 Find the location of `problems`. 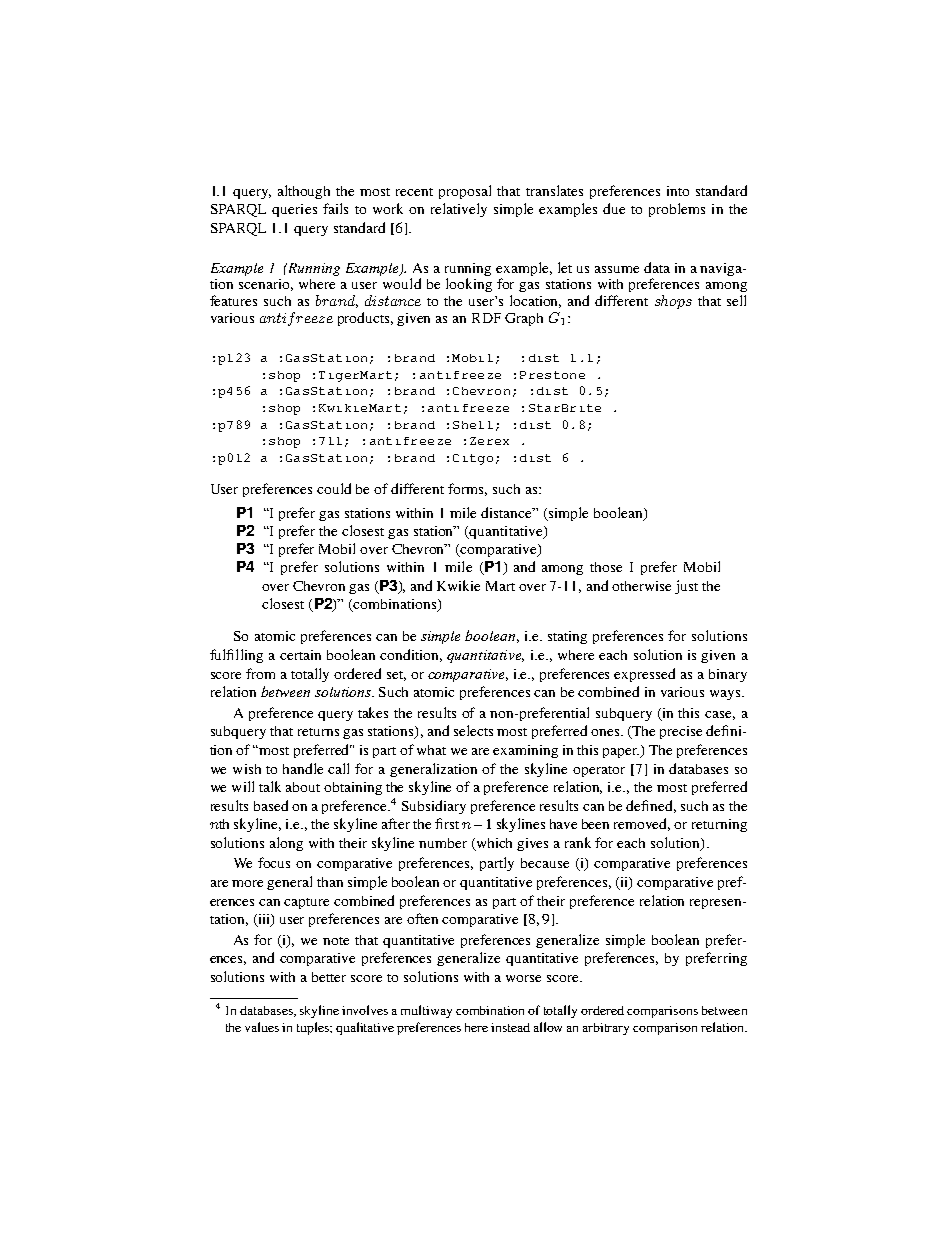

problems is located at coordinates (677, 210).
